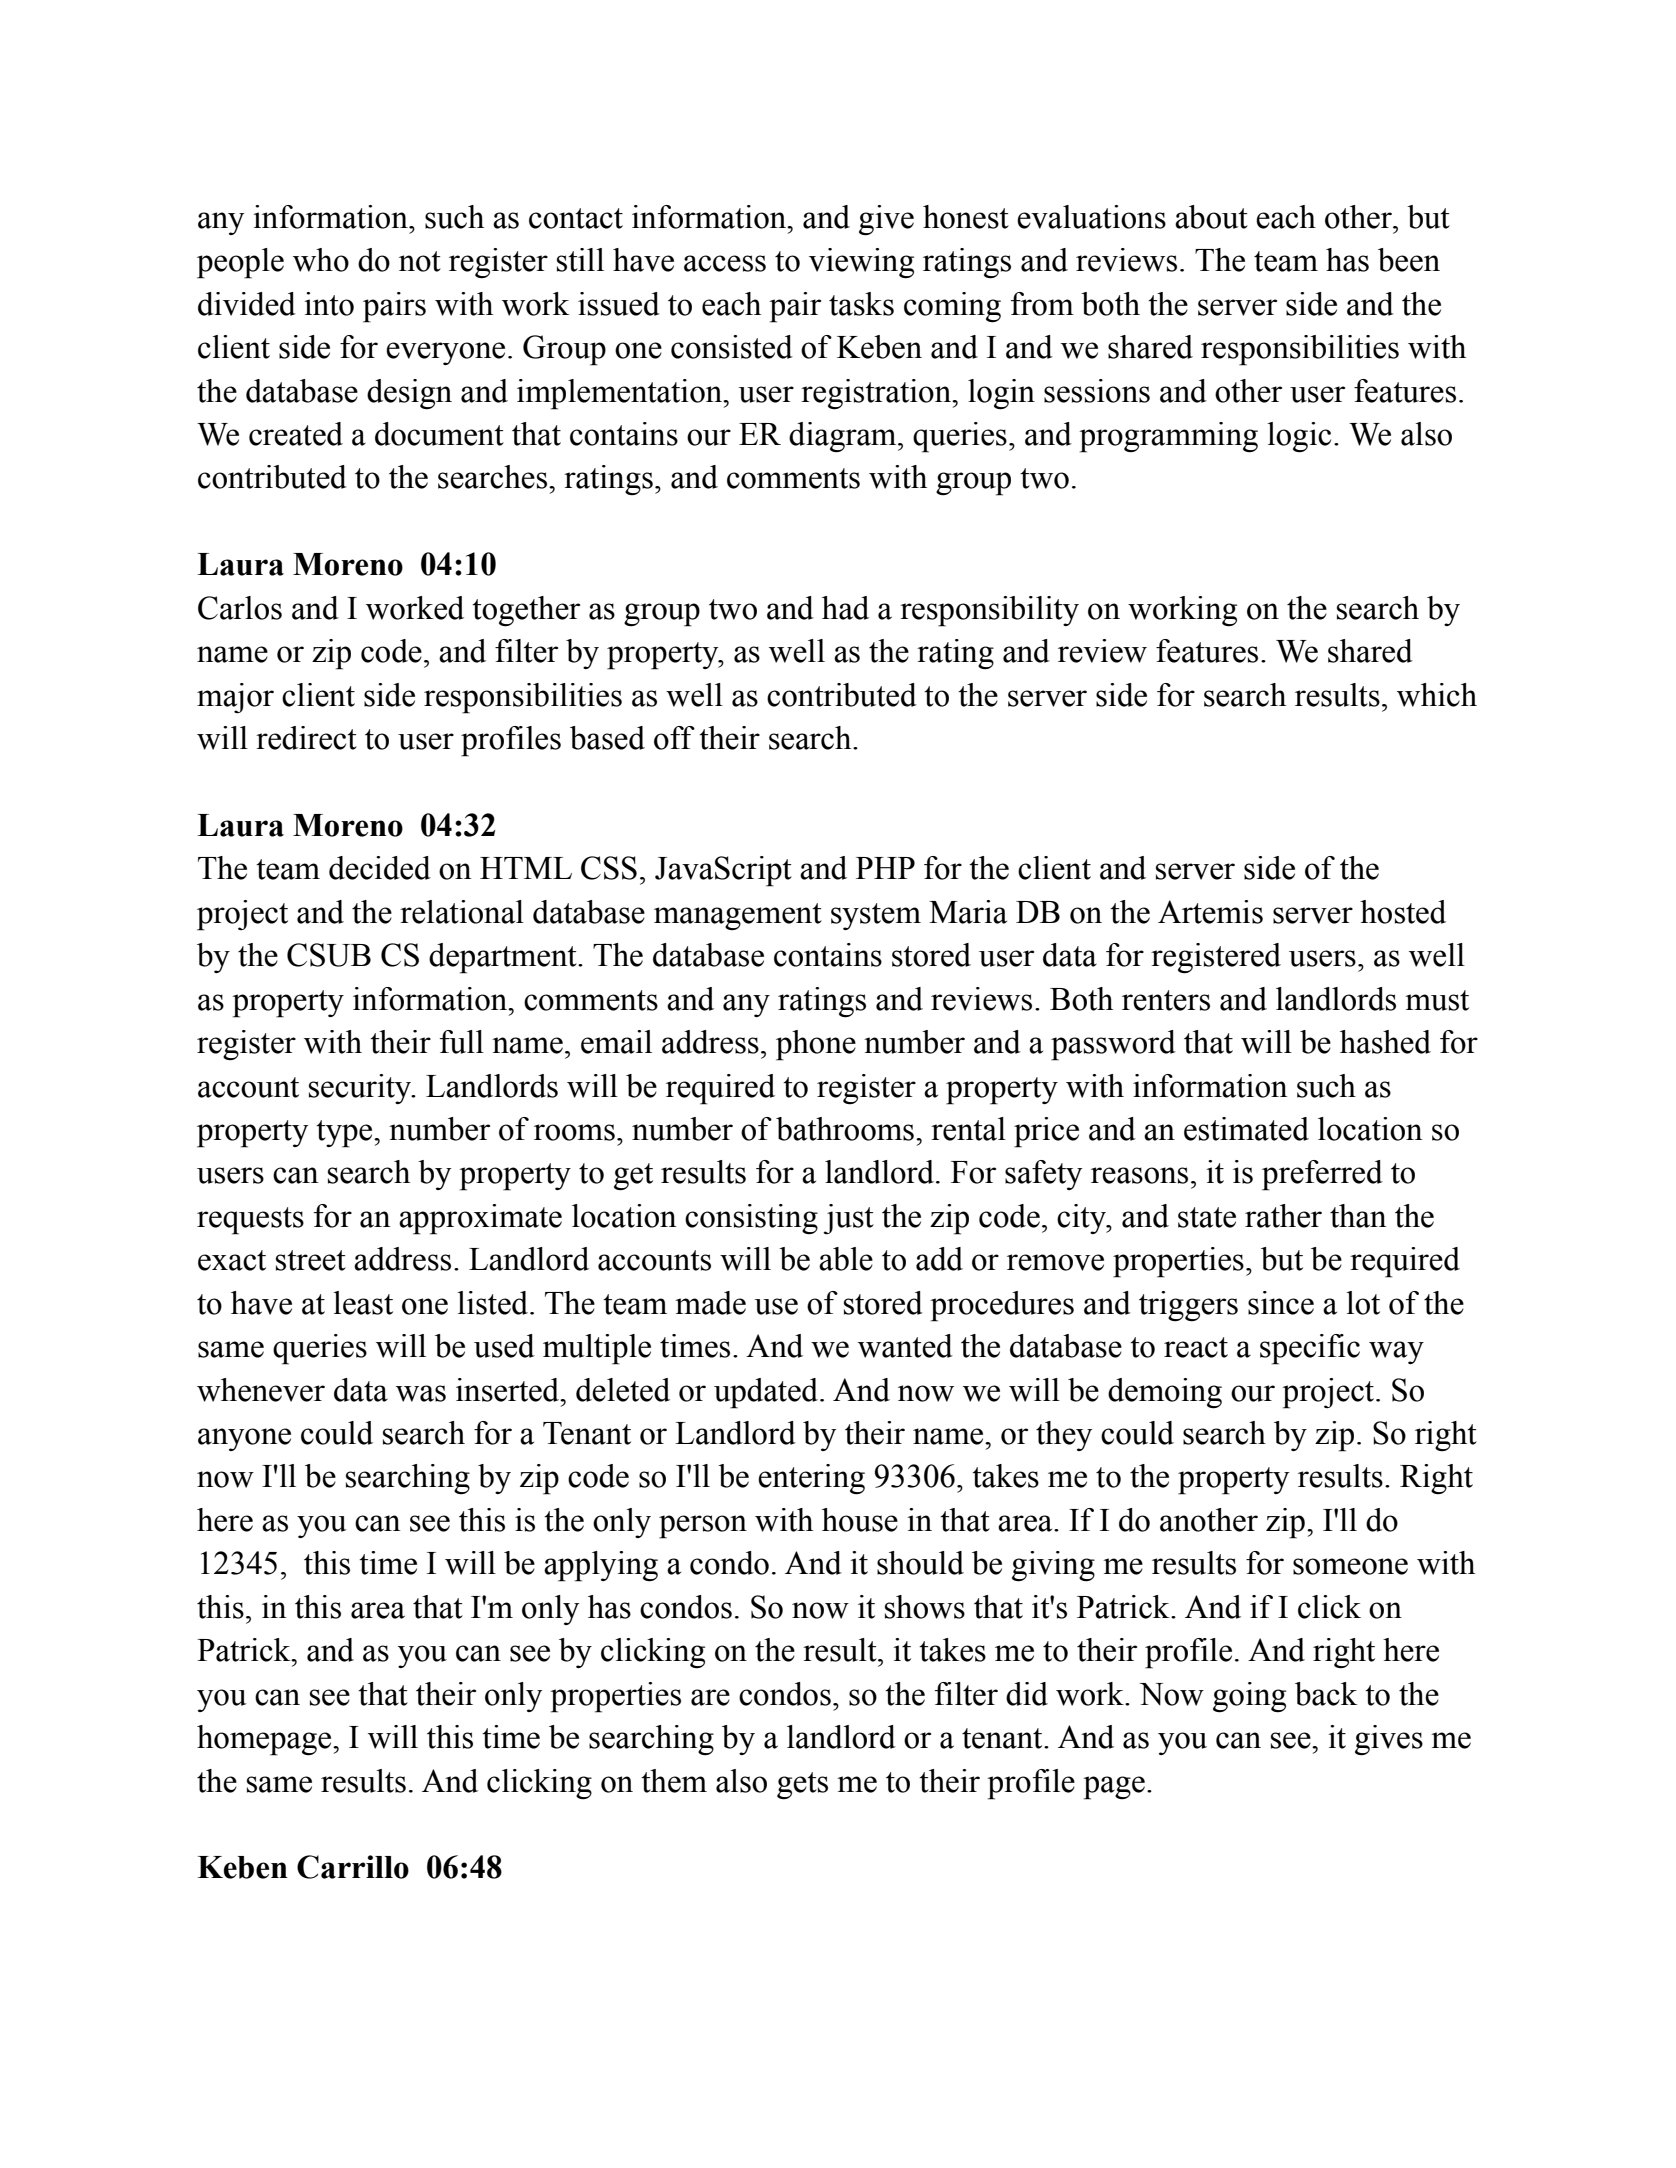 The height and width of the screenshot is (2168, 1676). I want to click on viewing, so click(861, 263).
